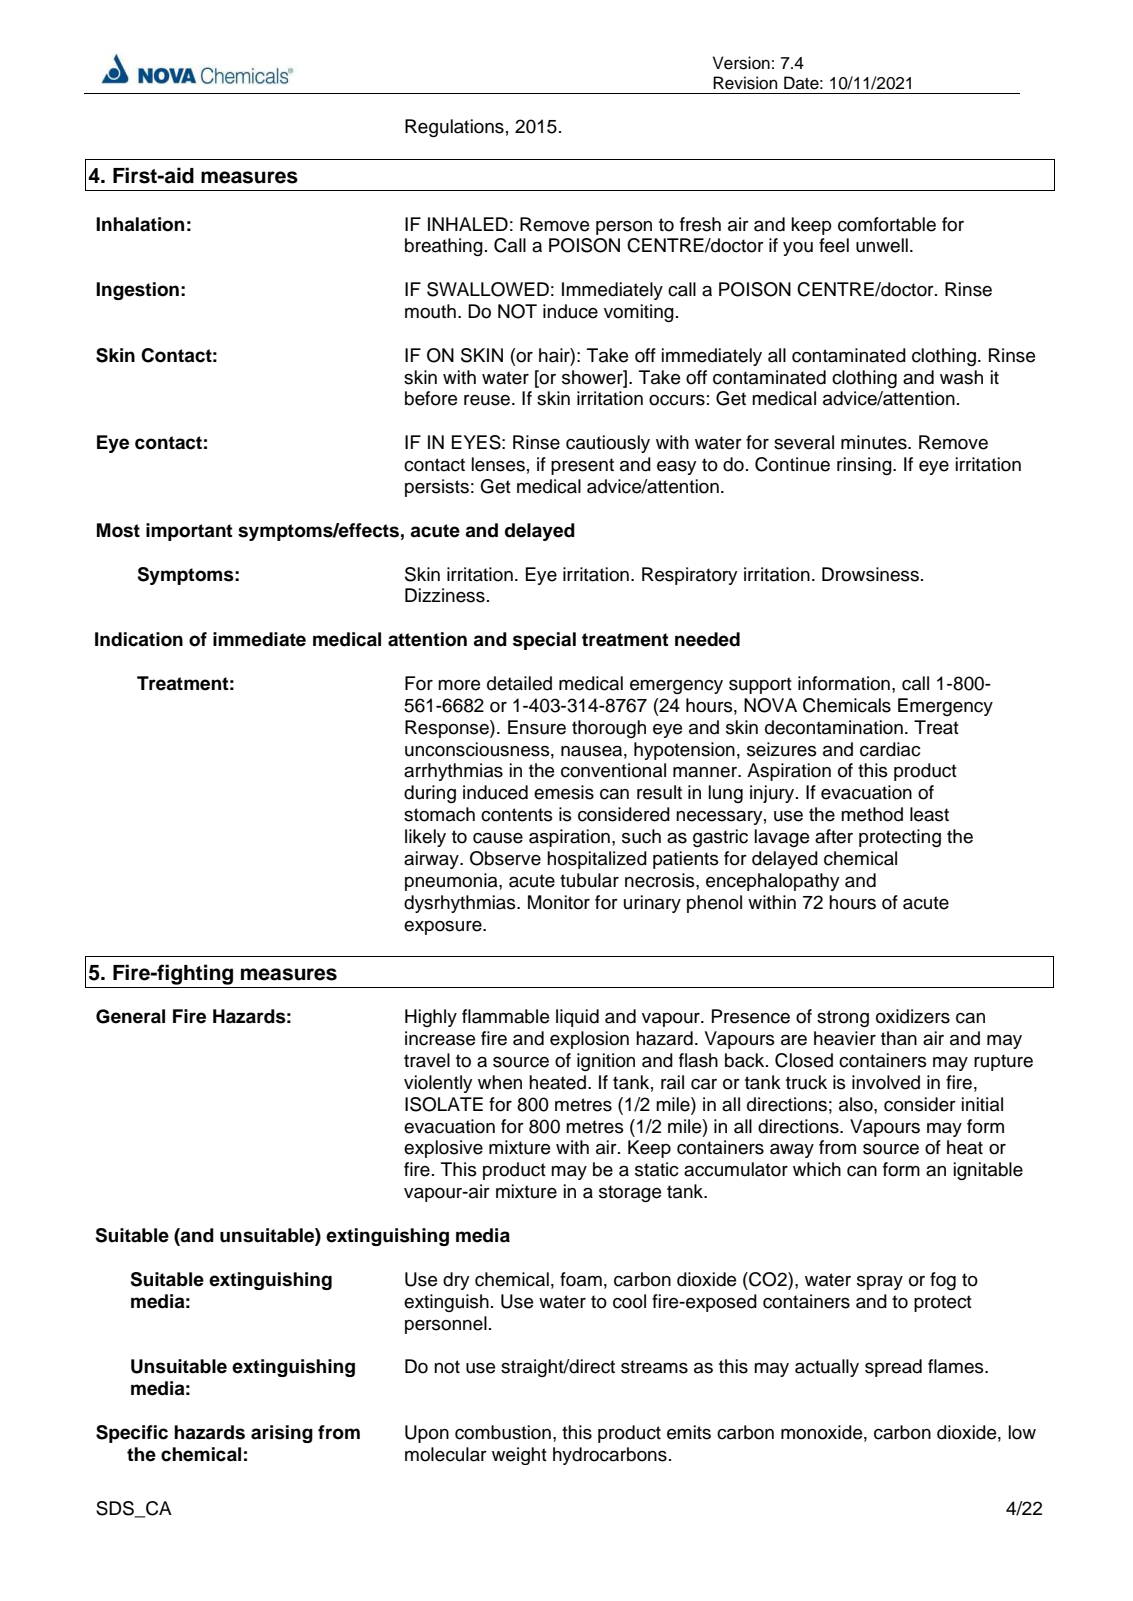 Image resolution: width=1133 pixels, height=1601 pixels. What do you see at coordinates (454, 128) in the page?
I see `Regulations` at bounding box center [454, 128].
